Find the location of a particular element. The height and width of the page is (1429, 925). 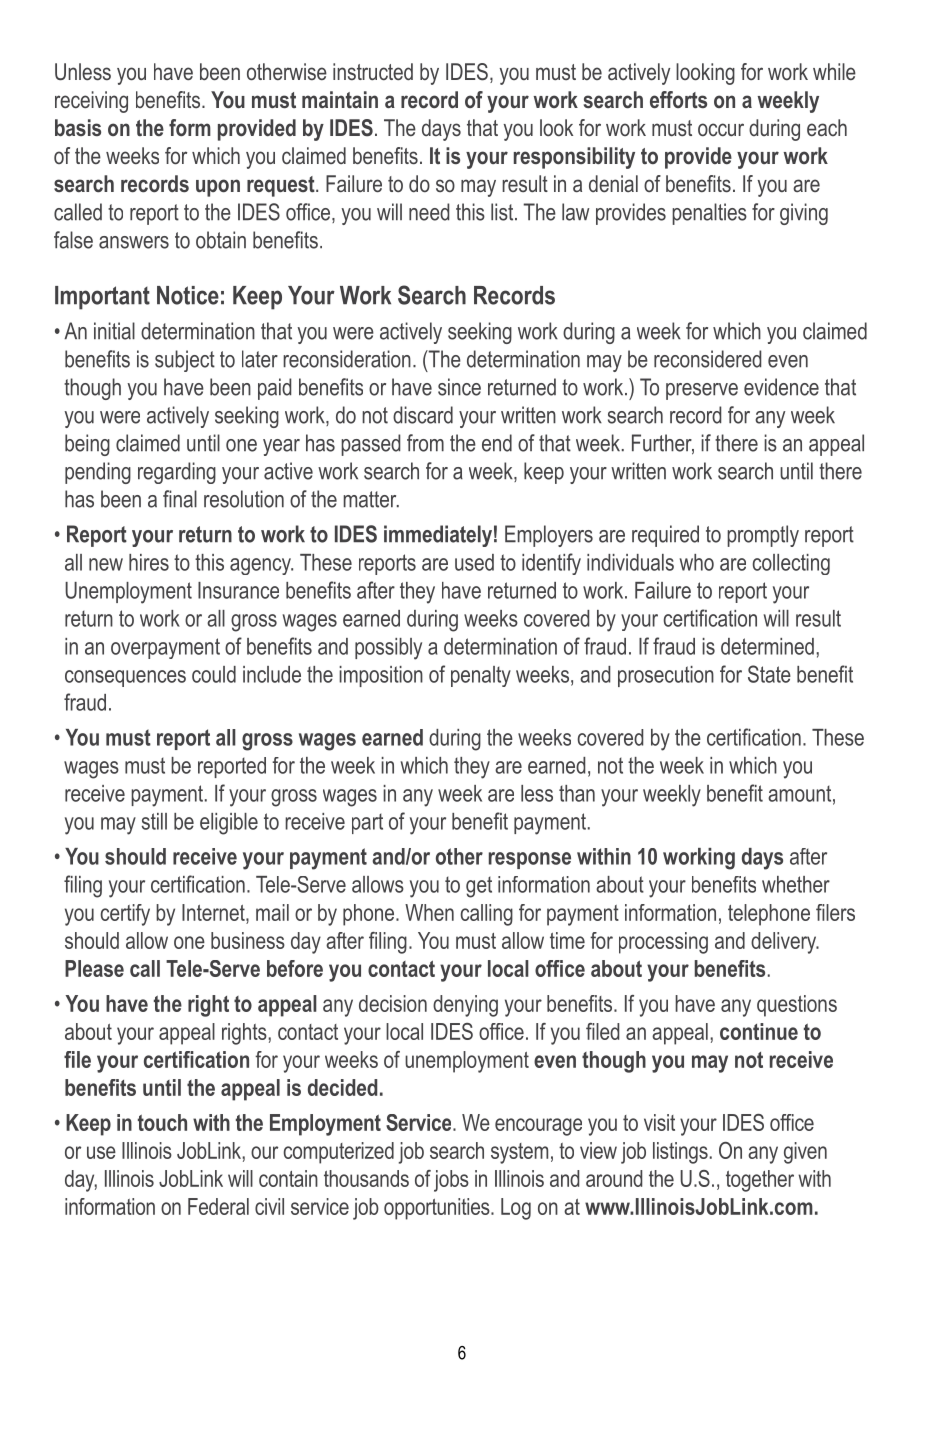

together is located at coordinates (760, 1181).
